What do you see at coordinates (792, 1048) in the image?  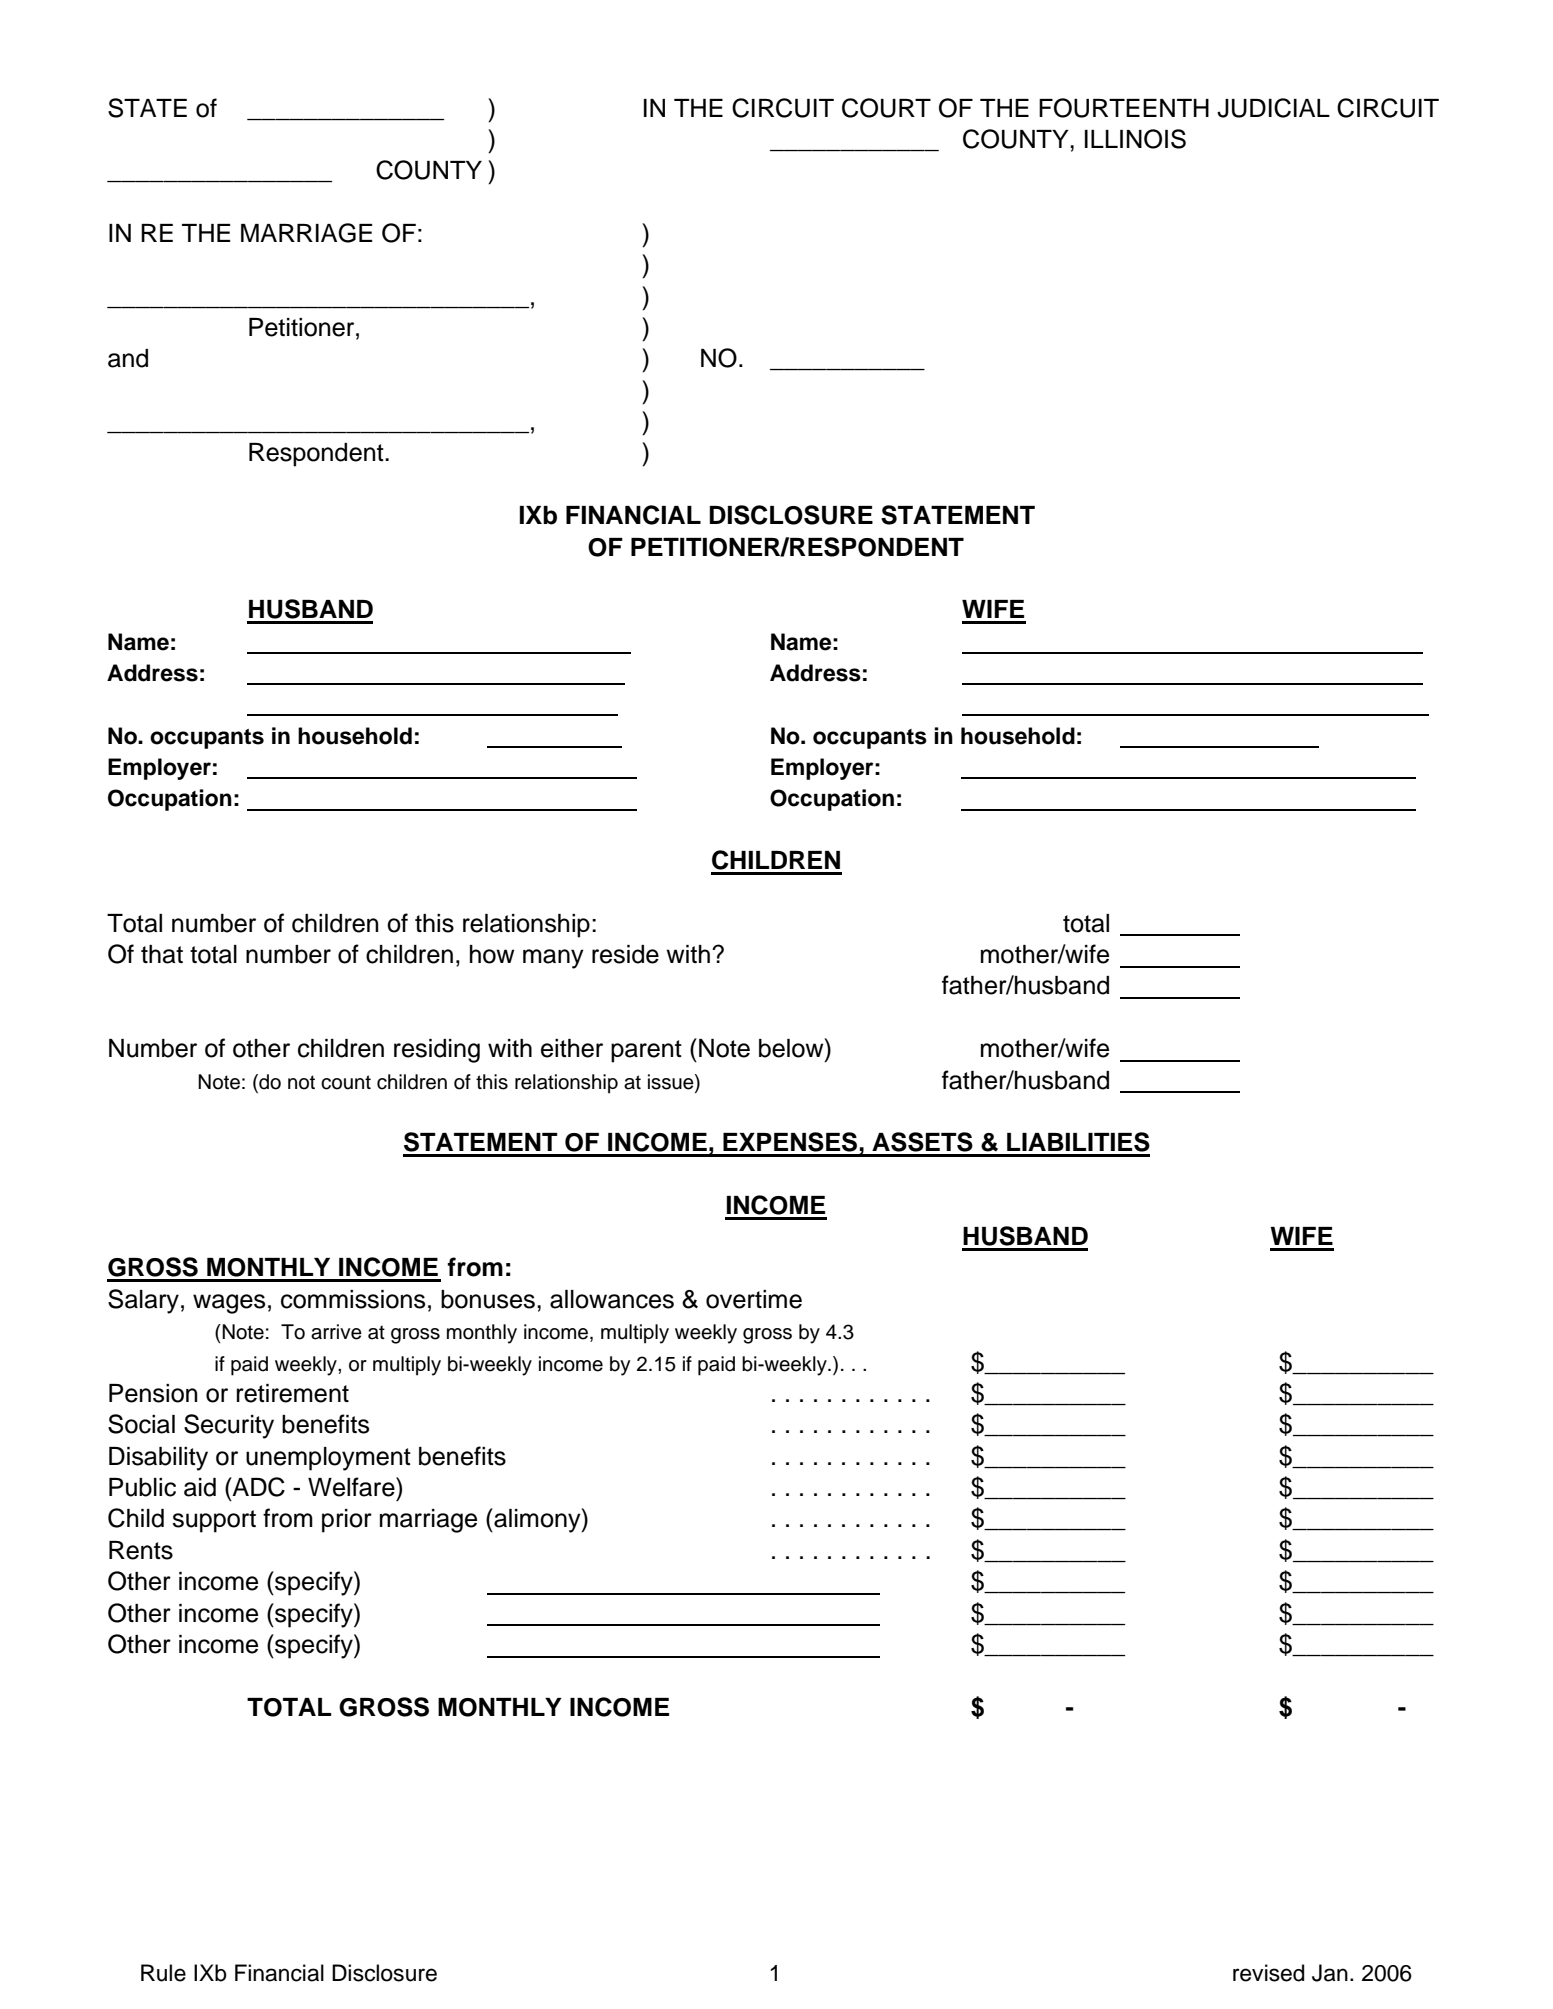 I see `below` at bounding box center [792, 1048].
